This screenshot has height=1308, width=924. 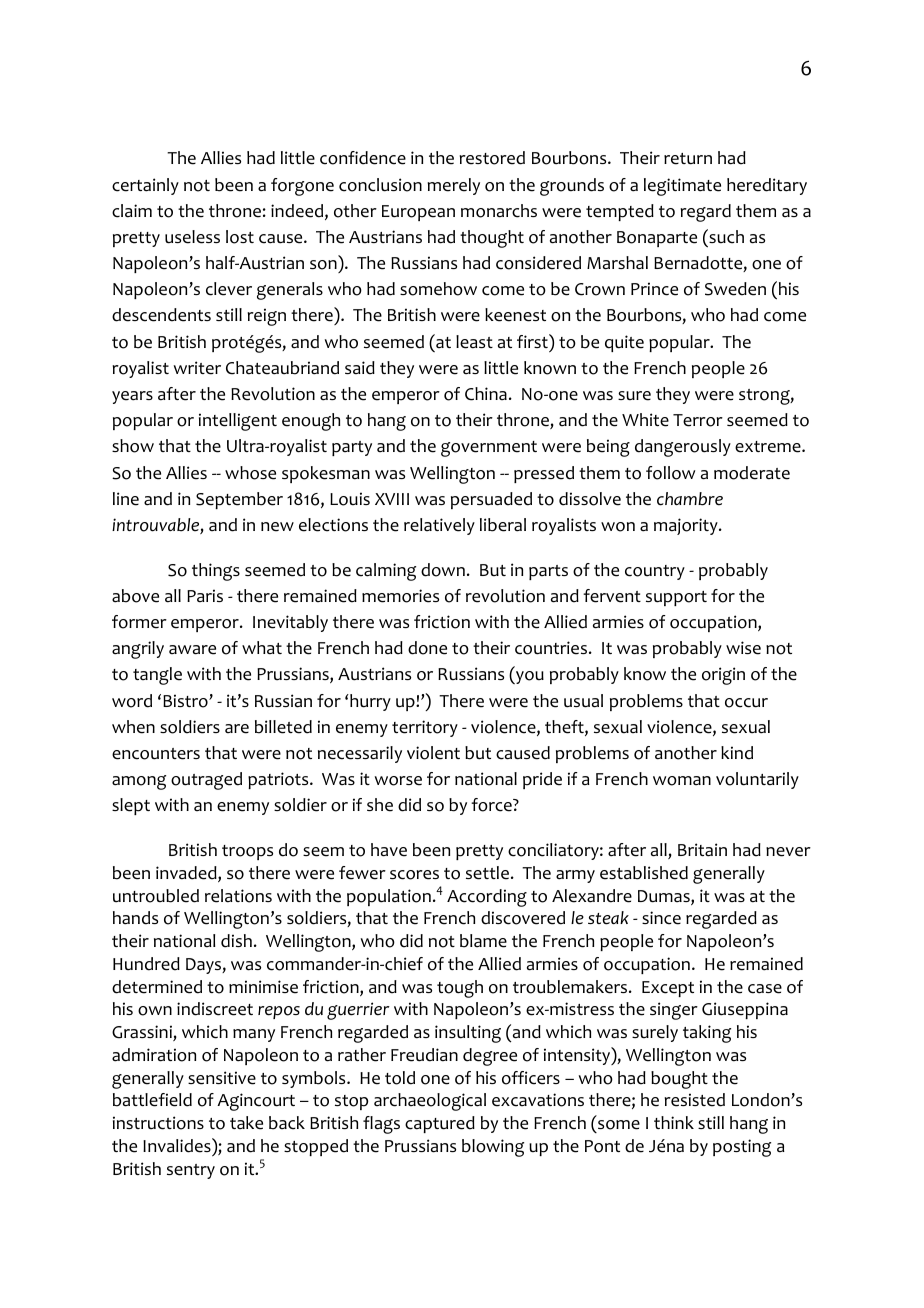 I want to click on chambre, so click(x=690, y=499).
